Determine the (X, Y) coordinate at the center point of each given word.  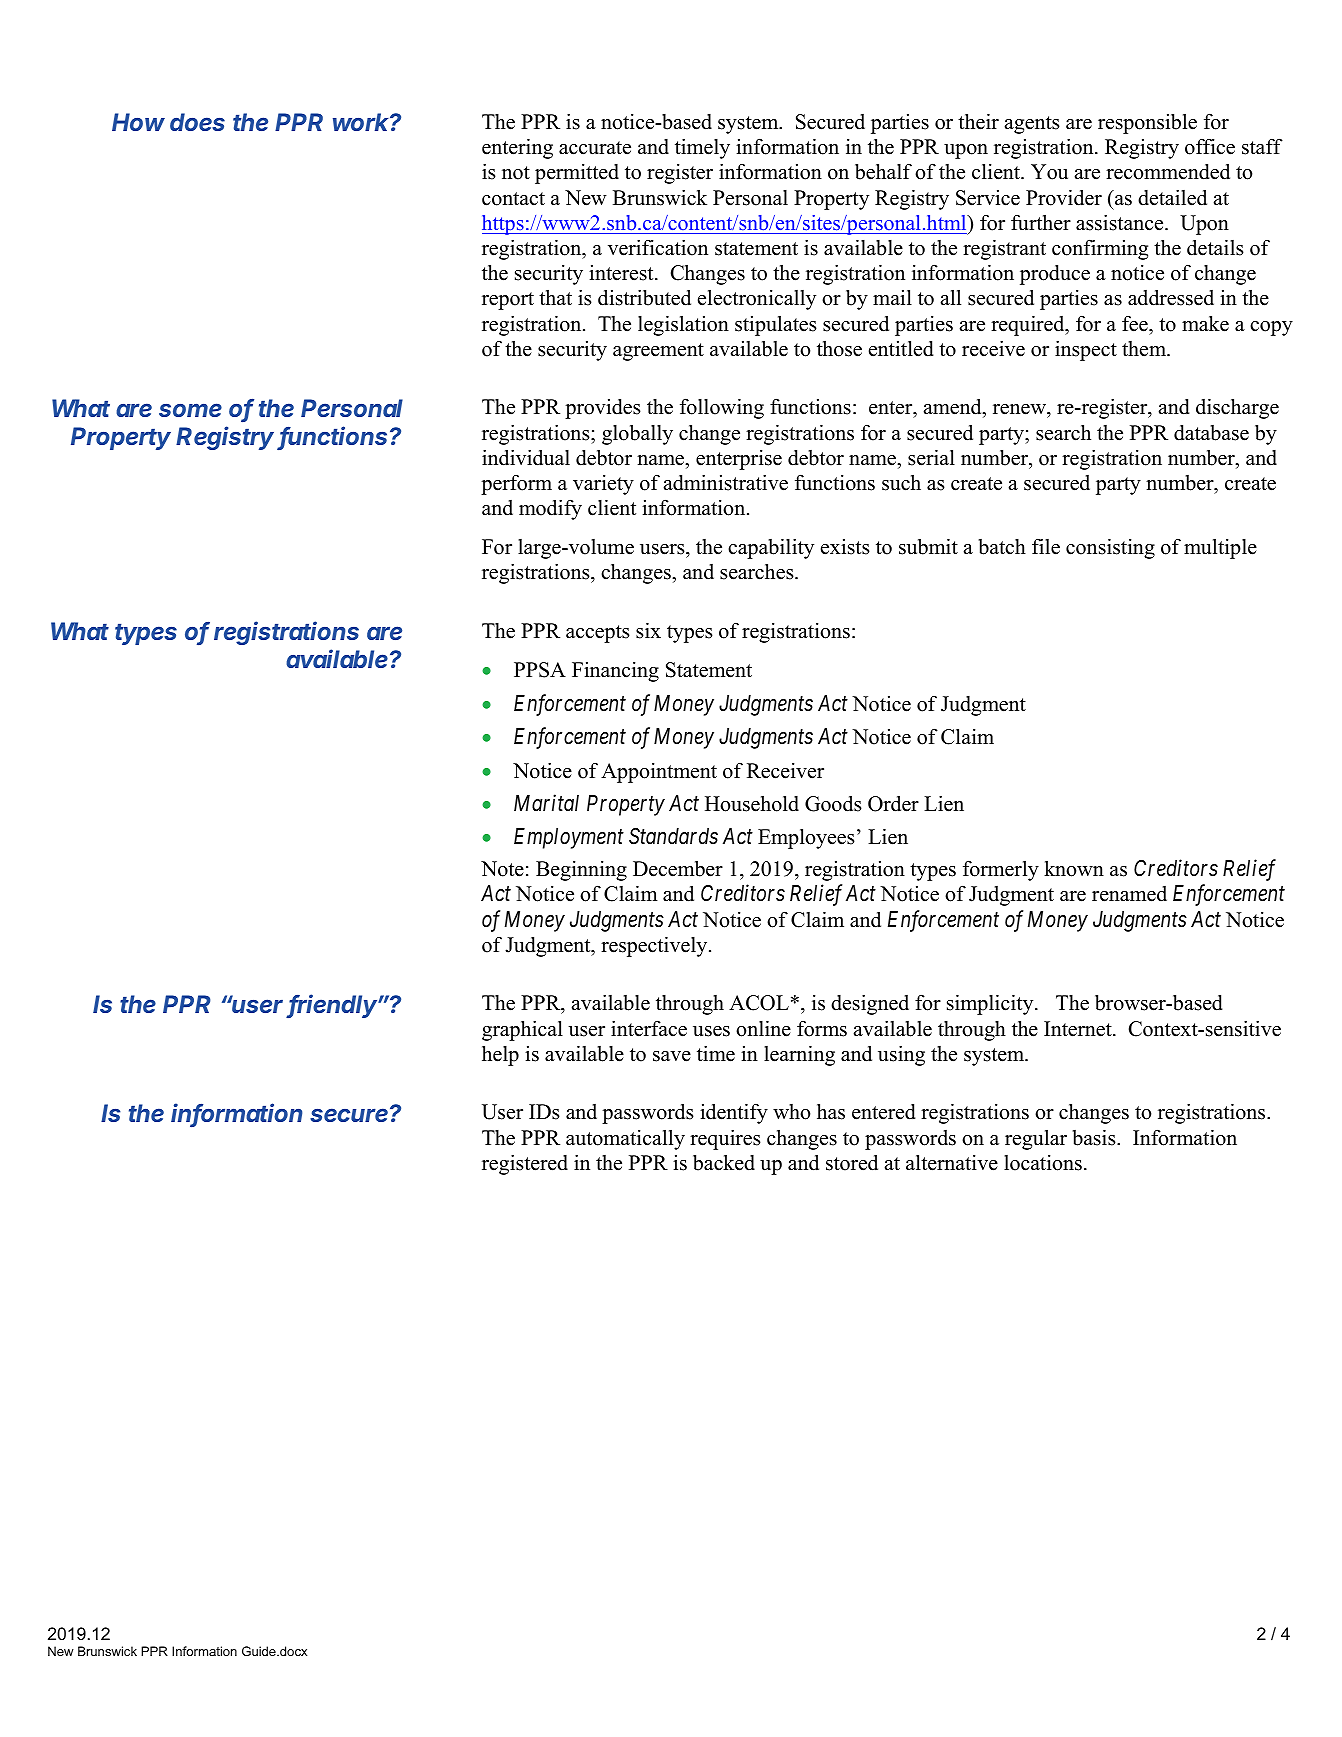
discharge (1237, 408)
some (190, 410)
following (722, 408)
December (678, 868)
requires (725, 1139)
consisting (1110, 548)
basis (1095, 1137)
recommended (1168, 171)
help (500, 1055)
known (1074, 868)
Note (502, 869)
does (197, 122)
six (648, 630)
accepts (598, 634)
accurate (595, 148)
